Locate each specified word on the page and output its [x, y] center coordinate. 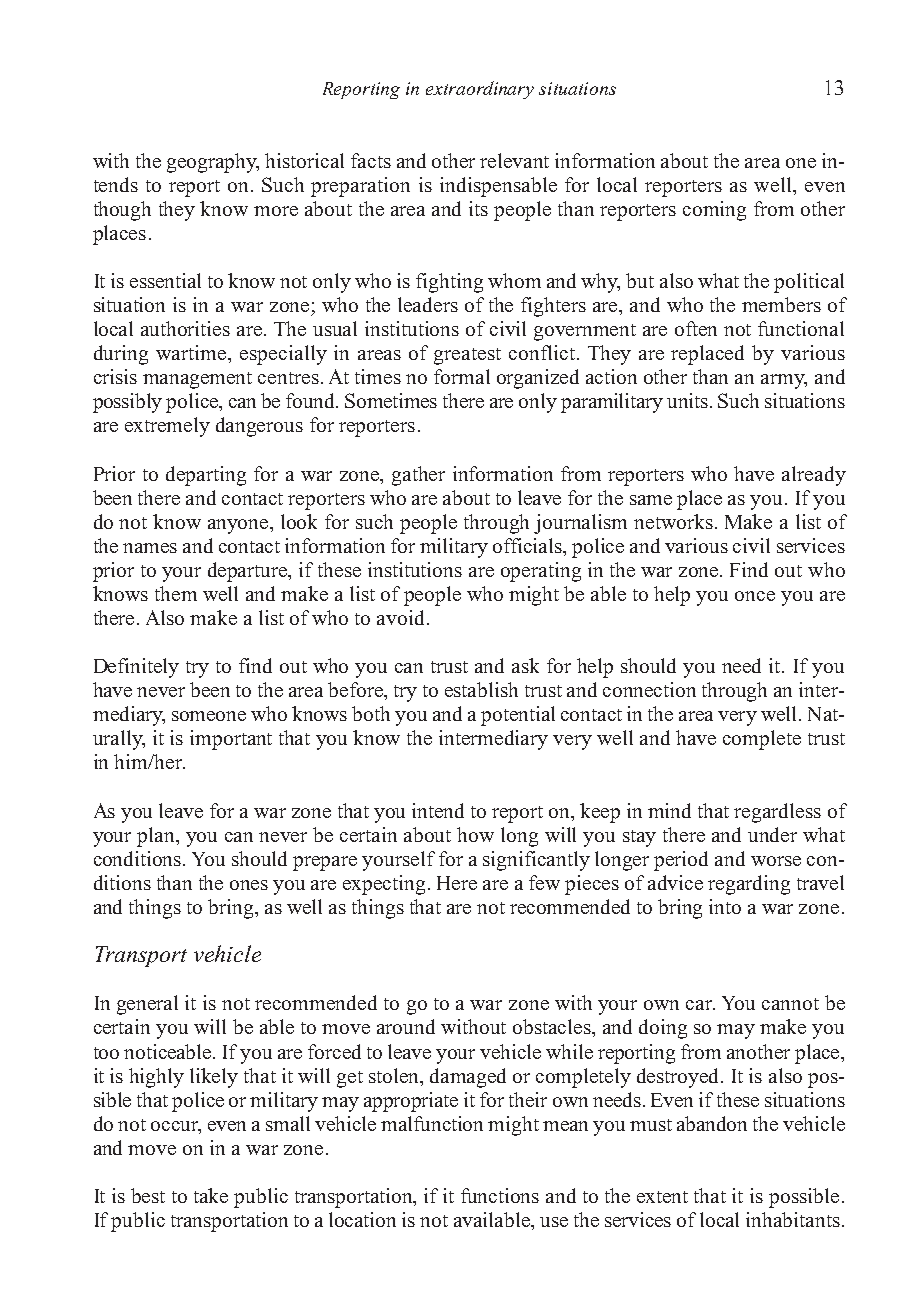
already [814, 476]
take [211, 1195]
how [475, 834]
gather [418, 476]
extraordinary [480, 90]
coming [714, 211]
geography [213, 163]
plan [157, 837]
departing [206, 476]
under [772, 834]
